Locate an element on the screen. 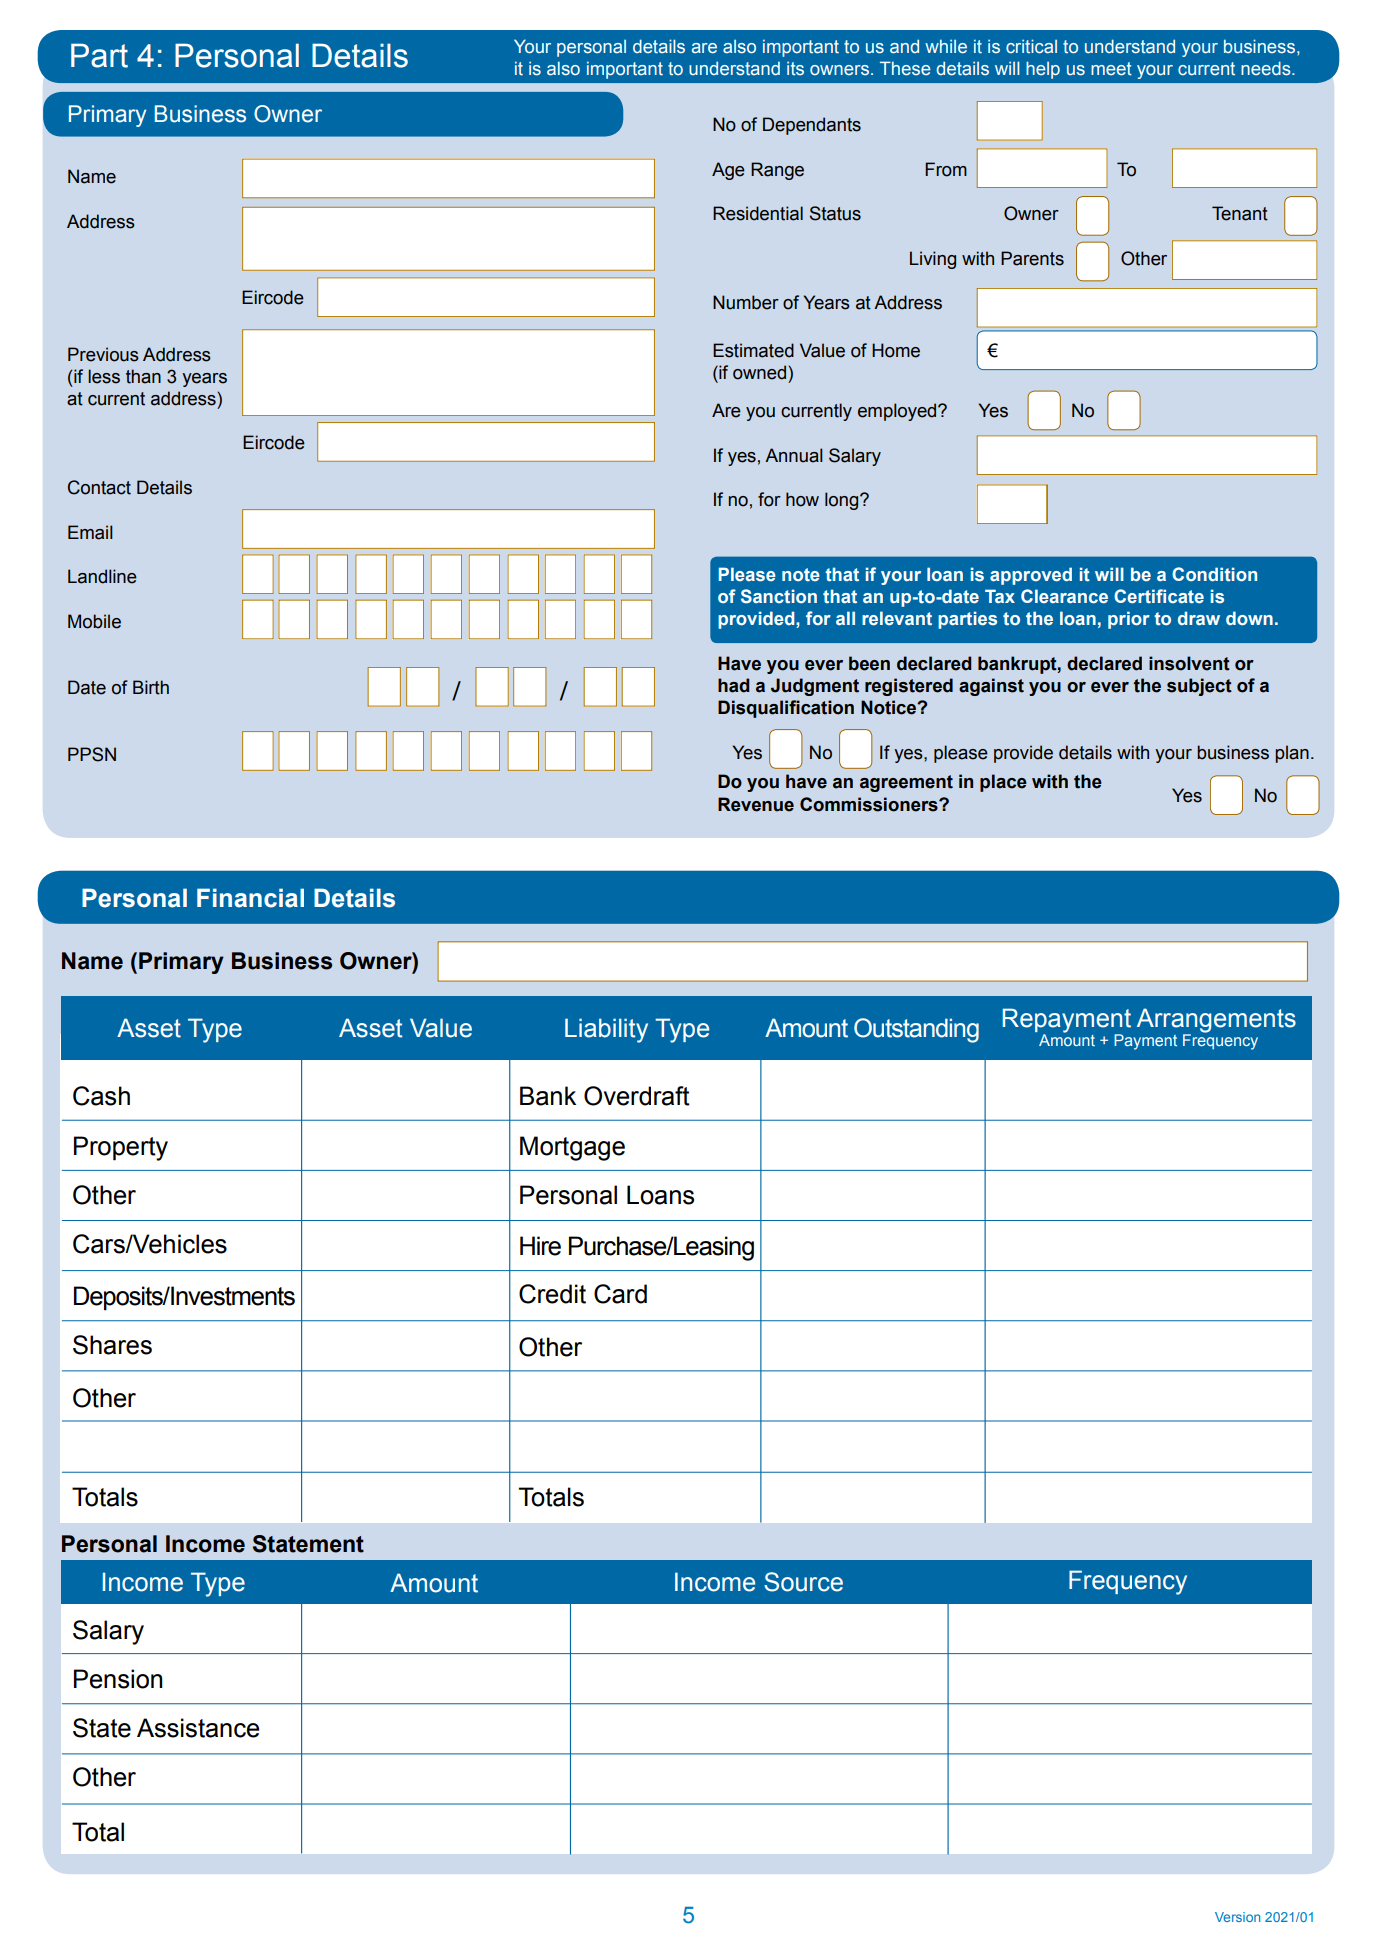 The height and width of the screenshot is (1948, 1377). Certificate is located at coordinates (1159, 596).
